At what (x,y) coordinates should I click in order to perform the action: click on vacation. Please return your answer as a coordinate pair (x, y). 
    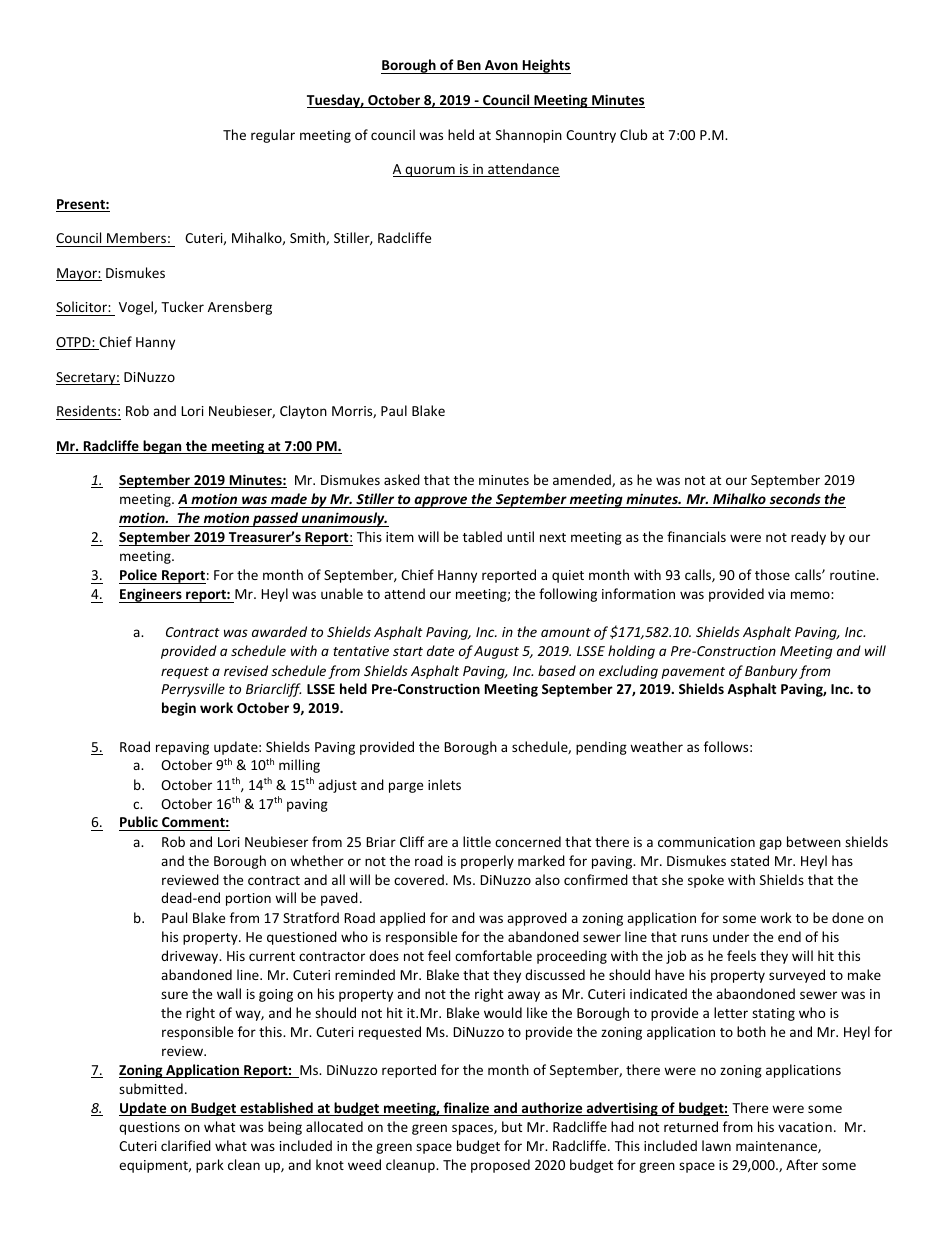
    Looking at the image, I should click on (805, 1127).
